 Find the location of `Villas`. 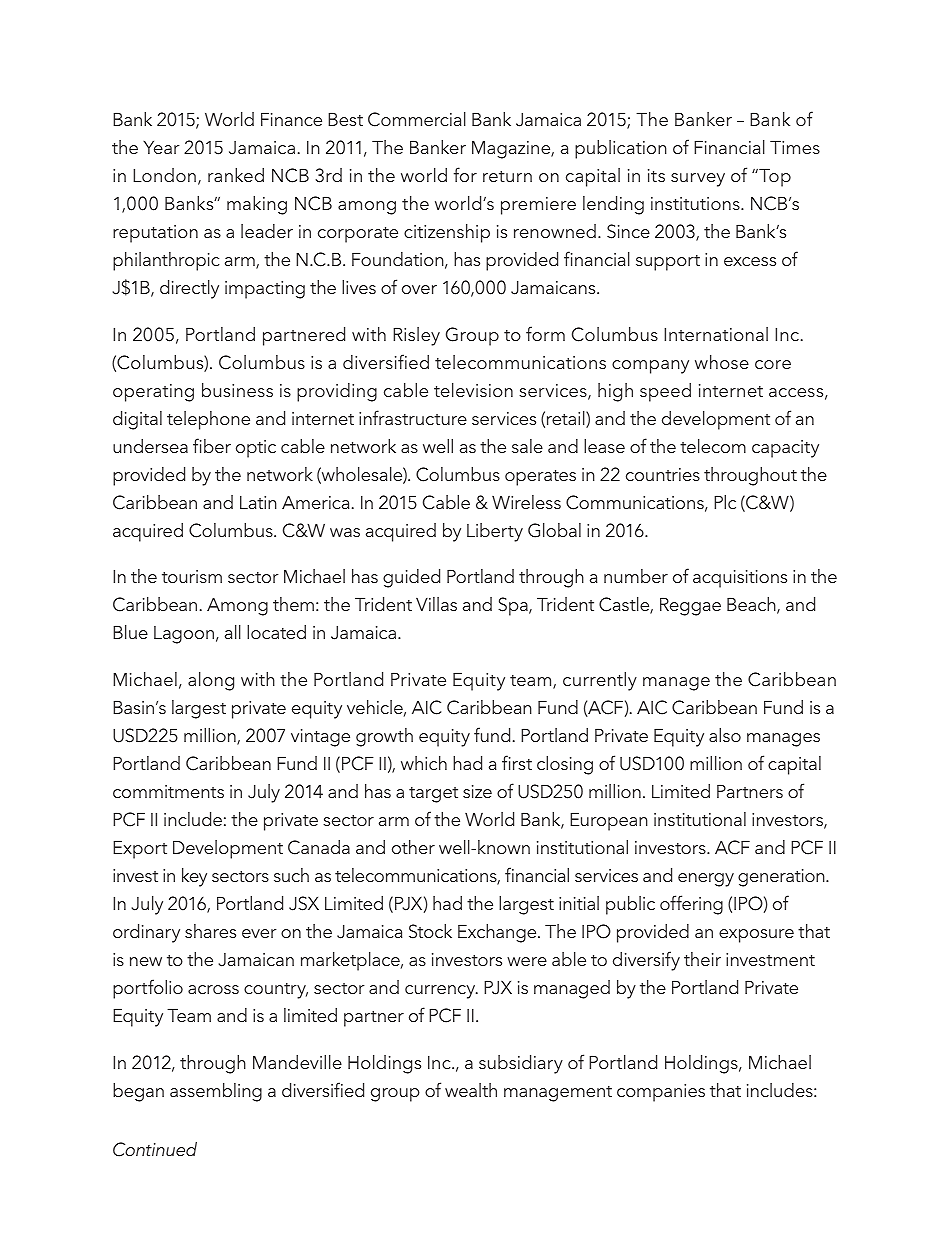

Villas is located at coordinates (436, 604).
